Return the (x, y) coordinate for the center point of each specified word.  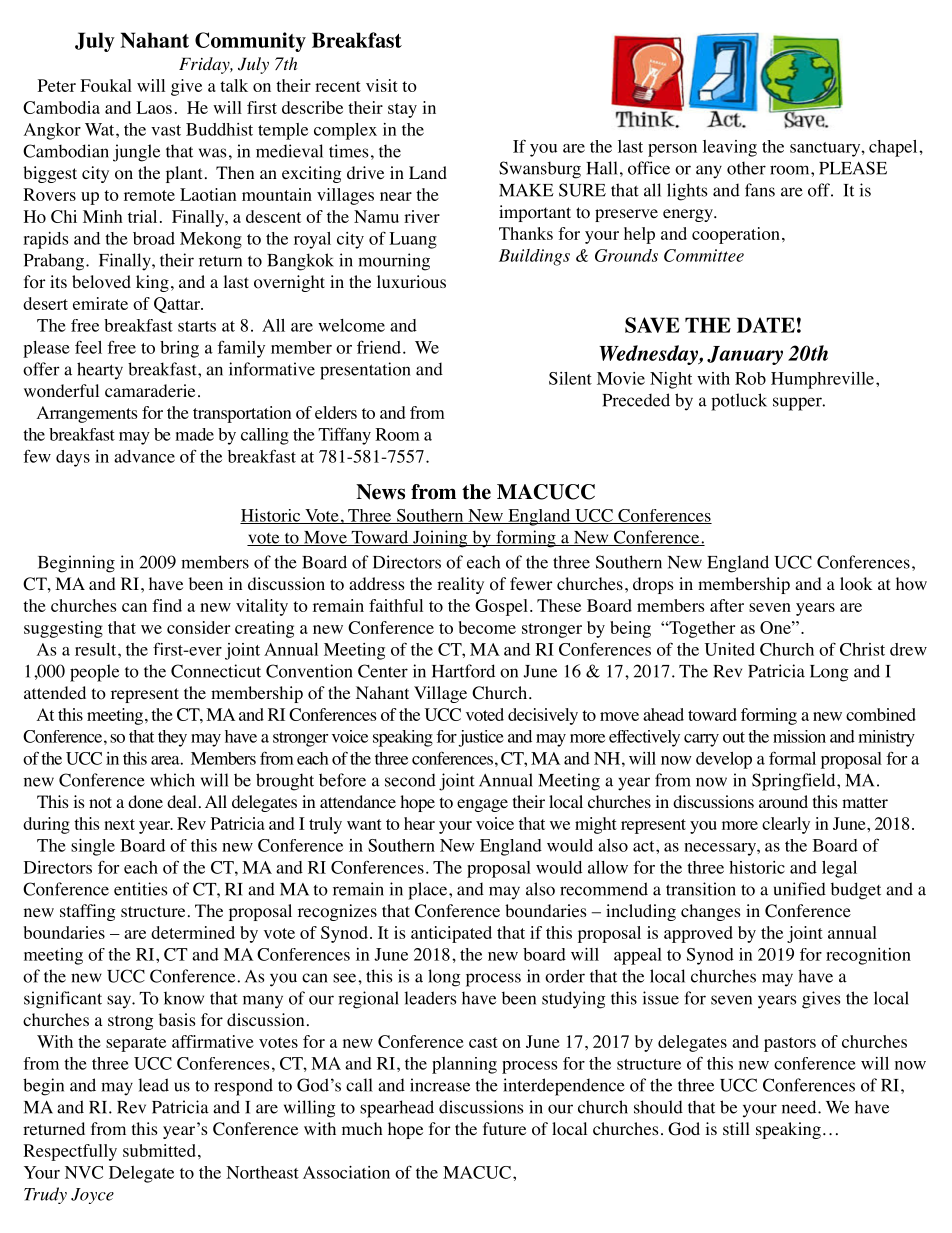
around (783, 802)
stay (402, 110)
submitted (159, 1150)
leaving (730, 148)
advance (144, 456)
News (380, 492)
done (145, 802)
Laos (154, 107)
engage (482, 805)
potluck (739, 402)
